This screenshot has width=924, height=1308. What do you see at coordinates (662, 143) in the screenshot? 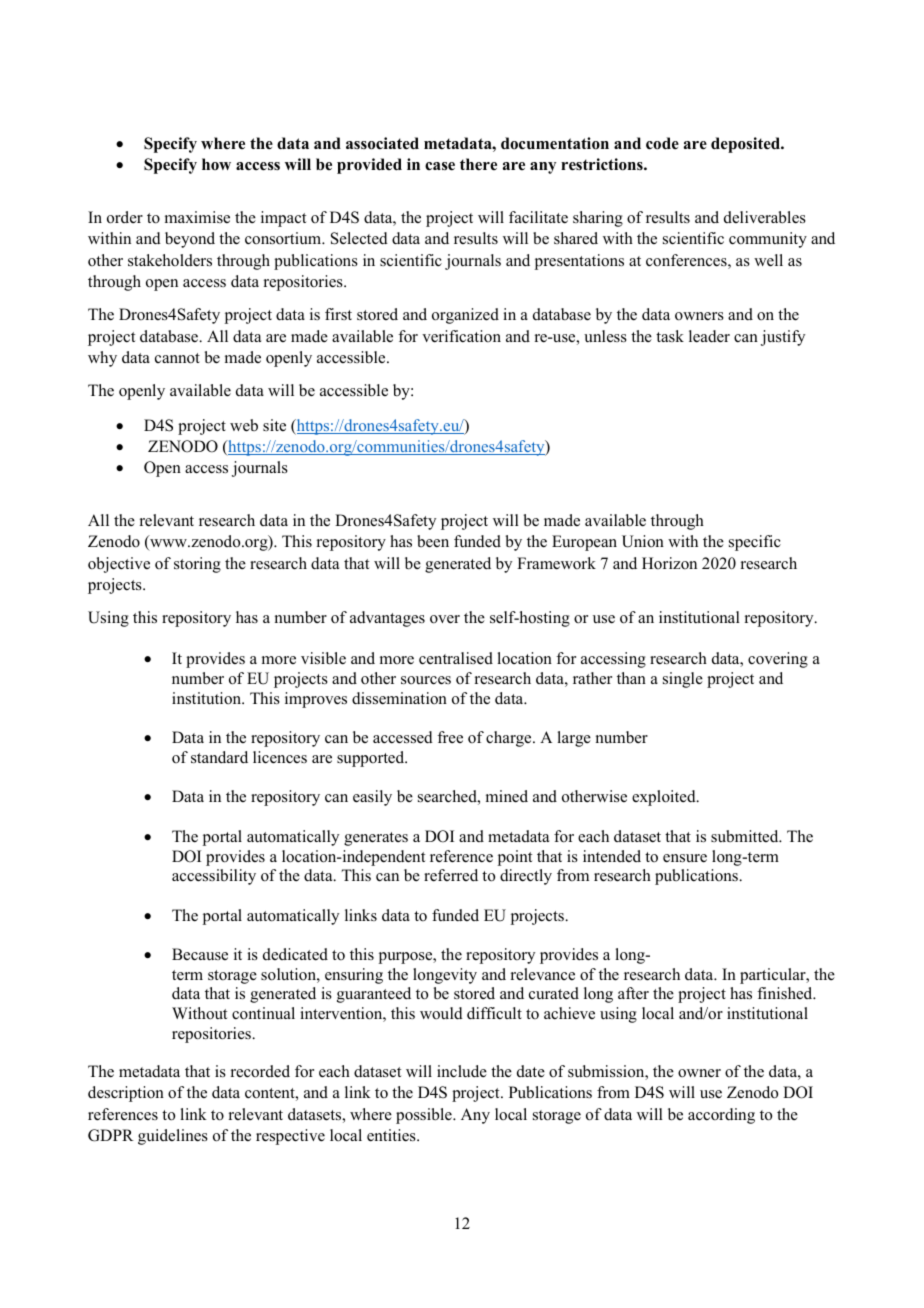
I see `code` at bounding box center [662, 143].
